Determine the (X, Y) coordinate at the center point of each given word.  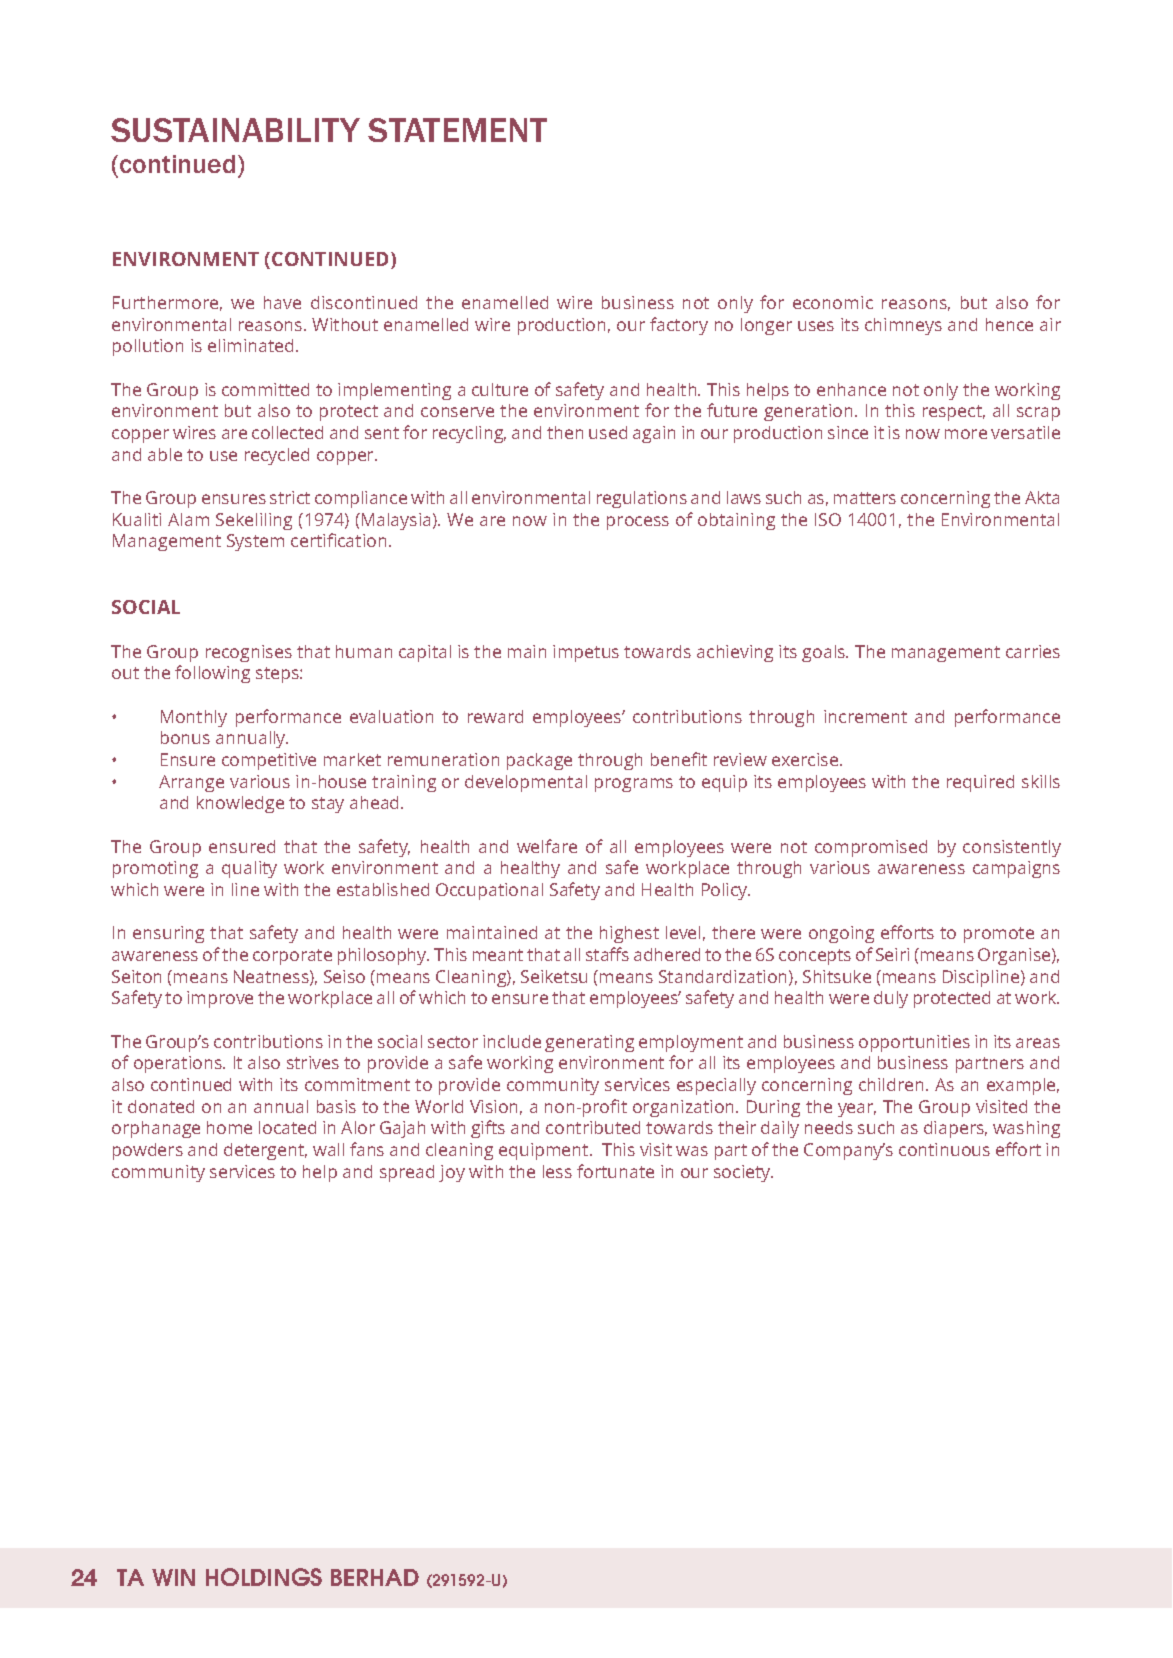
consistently (1012, 848)
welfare (547, 846)
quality (249, 869)
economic (833, 302)
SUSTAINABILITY (235, 130)
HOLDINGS (264, 1577)
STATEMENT (457, 130)
